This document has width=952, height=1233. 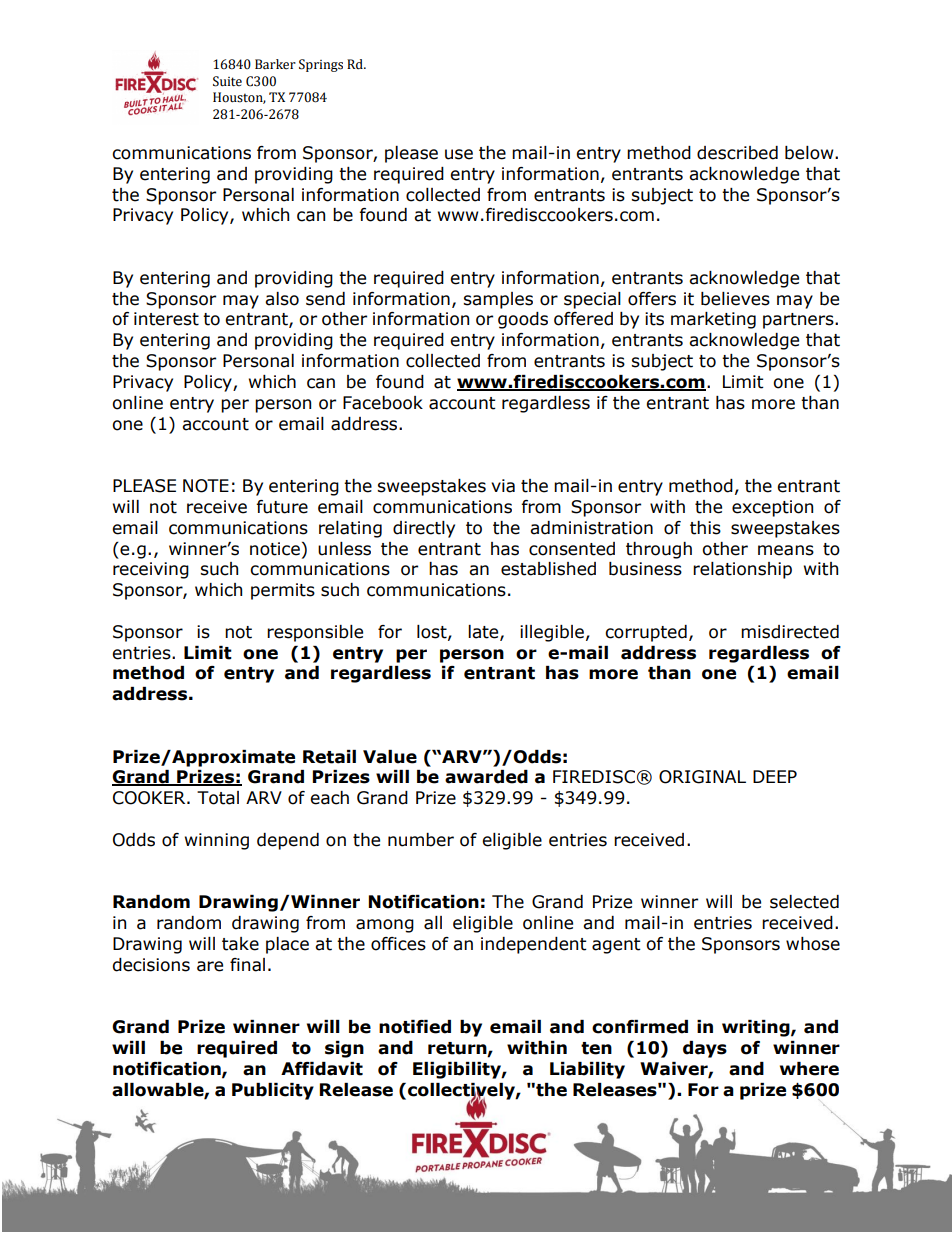 I want to click on exception, so click(x=772, y=508).
